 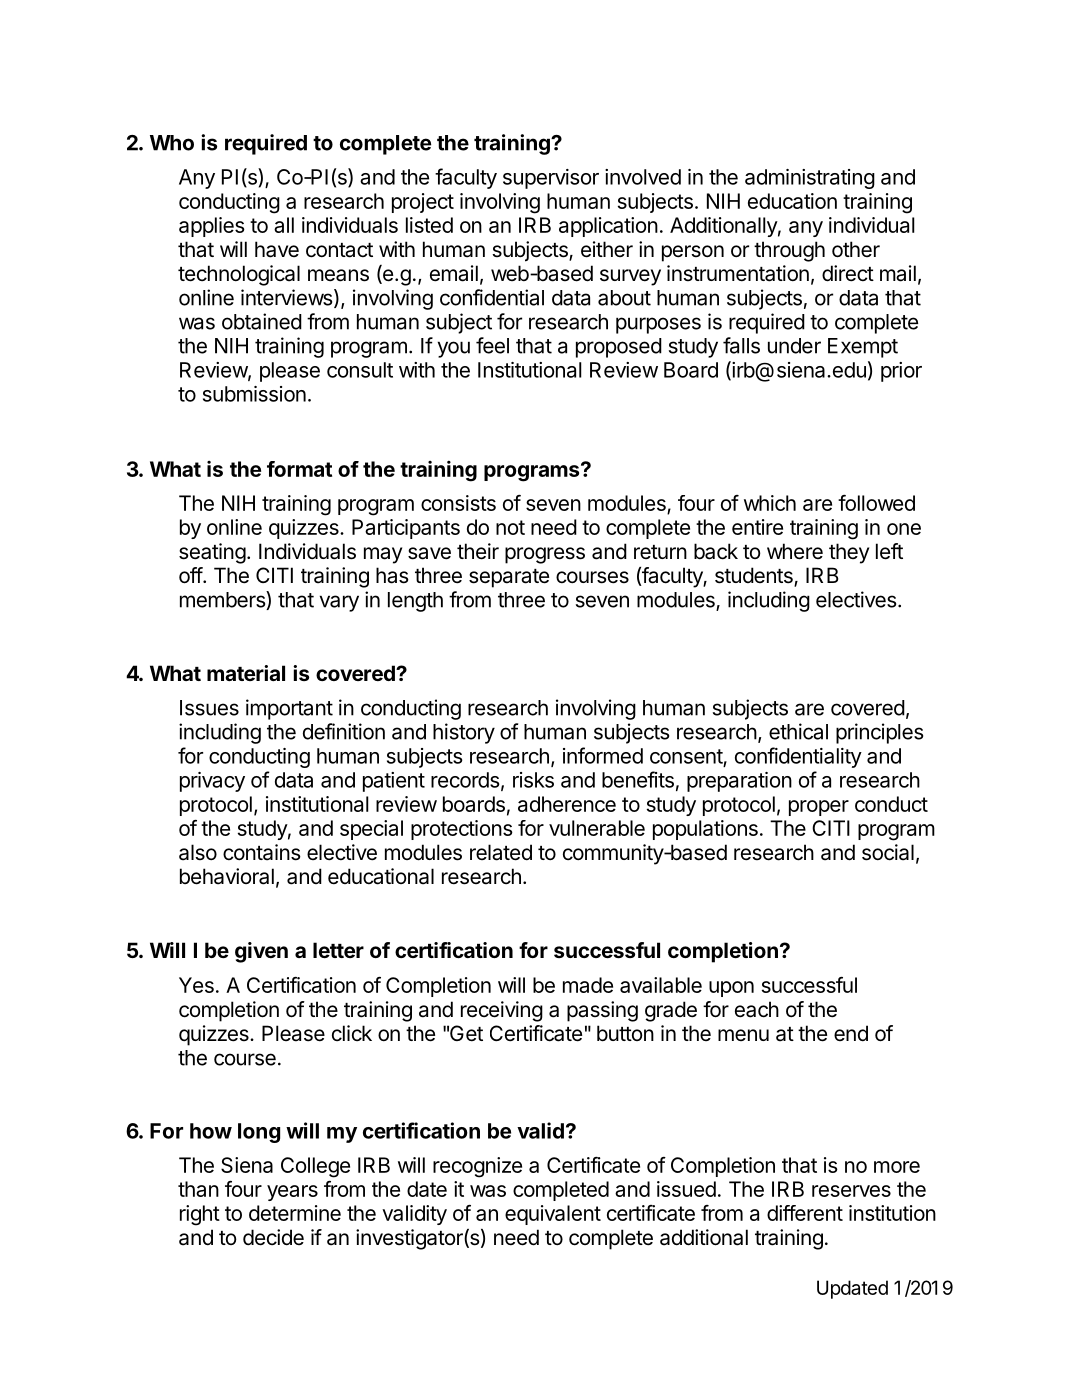 What do you see at coordinates (292, 1193) in the screenshot?
I see `years` at bounding box center [292, 1193].
